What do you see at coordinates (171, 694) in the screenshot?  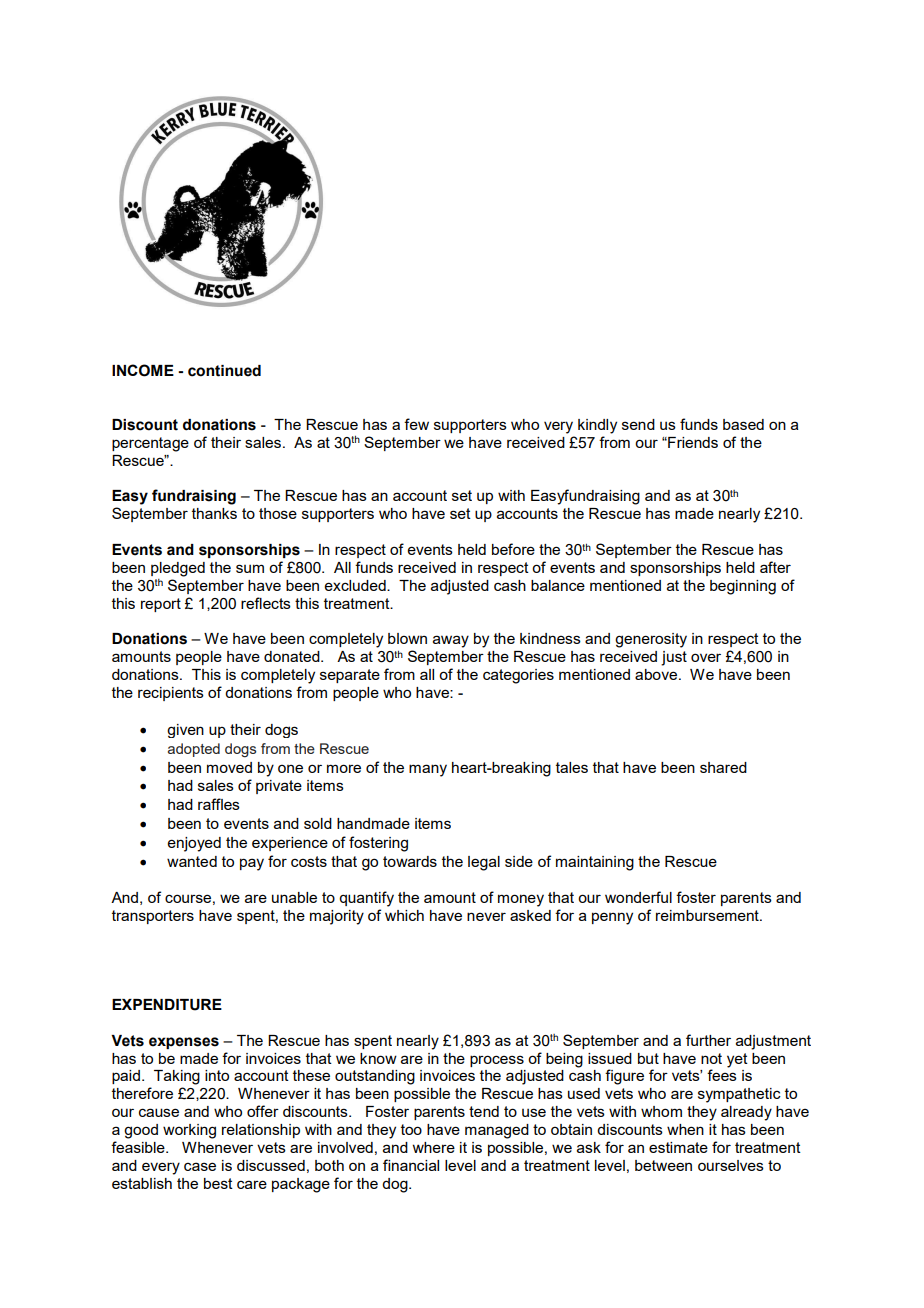 I see `recipients` at bounding box center [171, 694].
